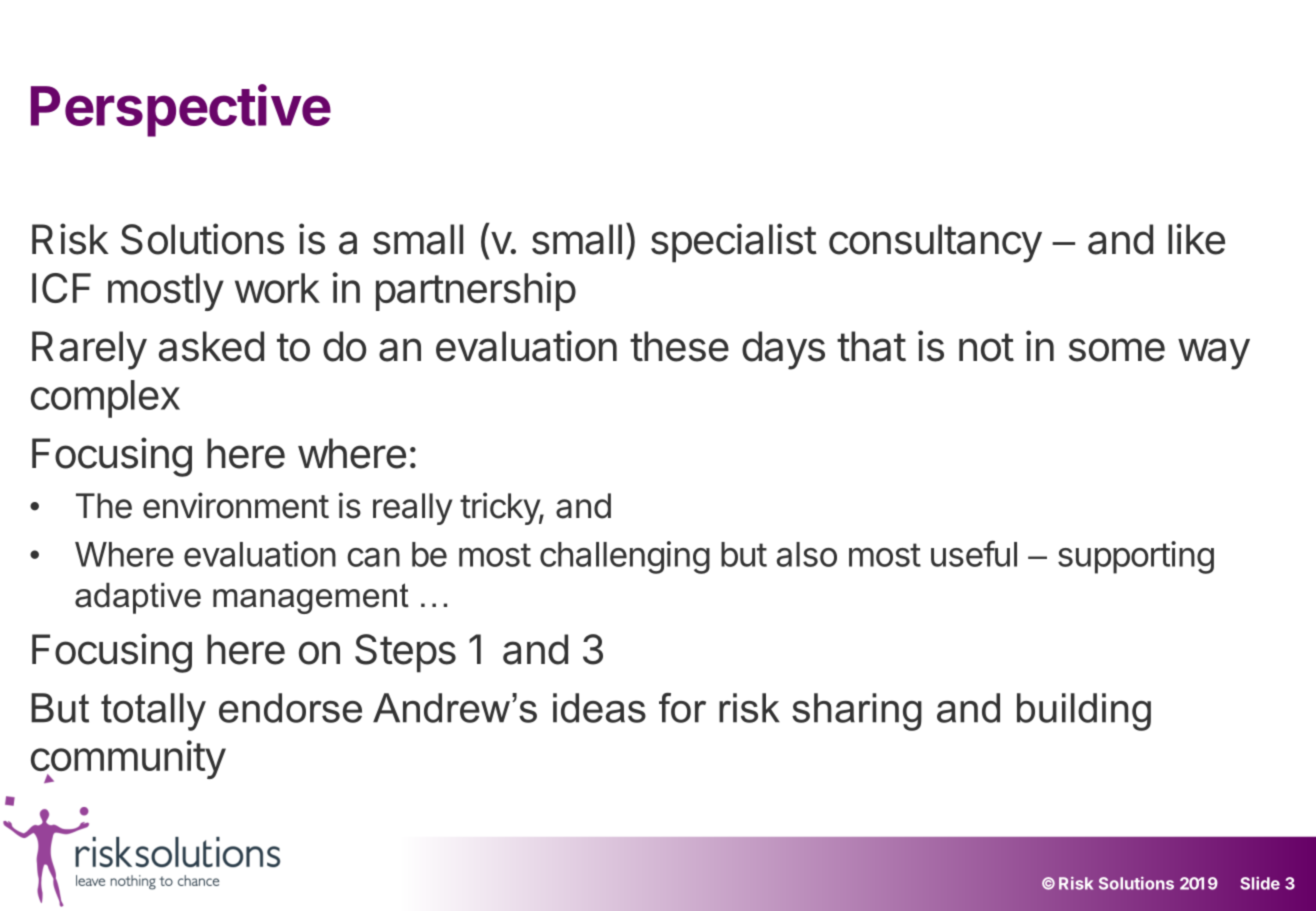  Describe the element at coordinates (599, 708) in the image. I see `ideas` at that location.
